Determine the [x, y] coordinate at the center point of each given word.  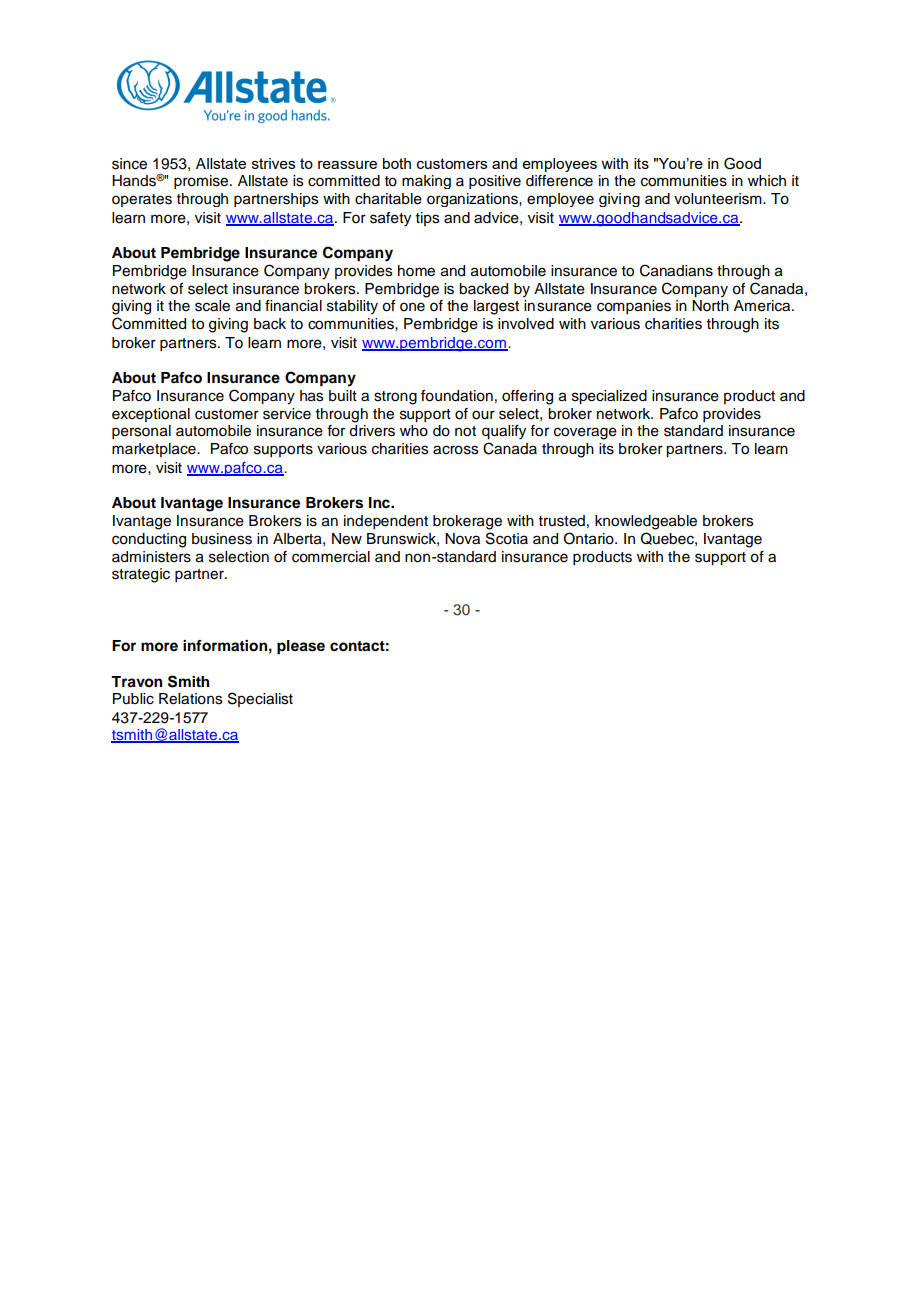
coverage [585, 433]
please [301, 647]
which [767, 181]
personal [141, 432]
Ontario [590, 538]
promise [202, 182]
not [465, 431]
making [426, 182]
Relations [191, 699]
